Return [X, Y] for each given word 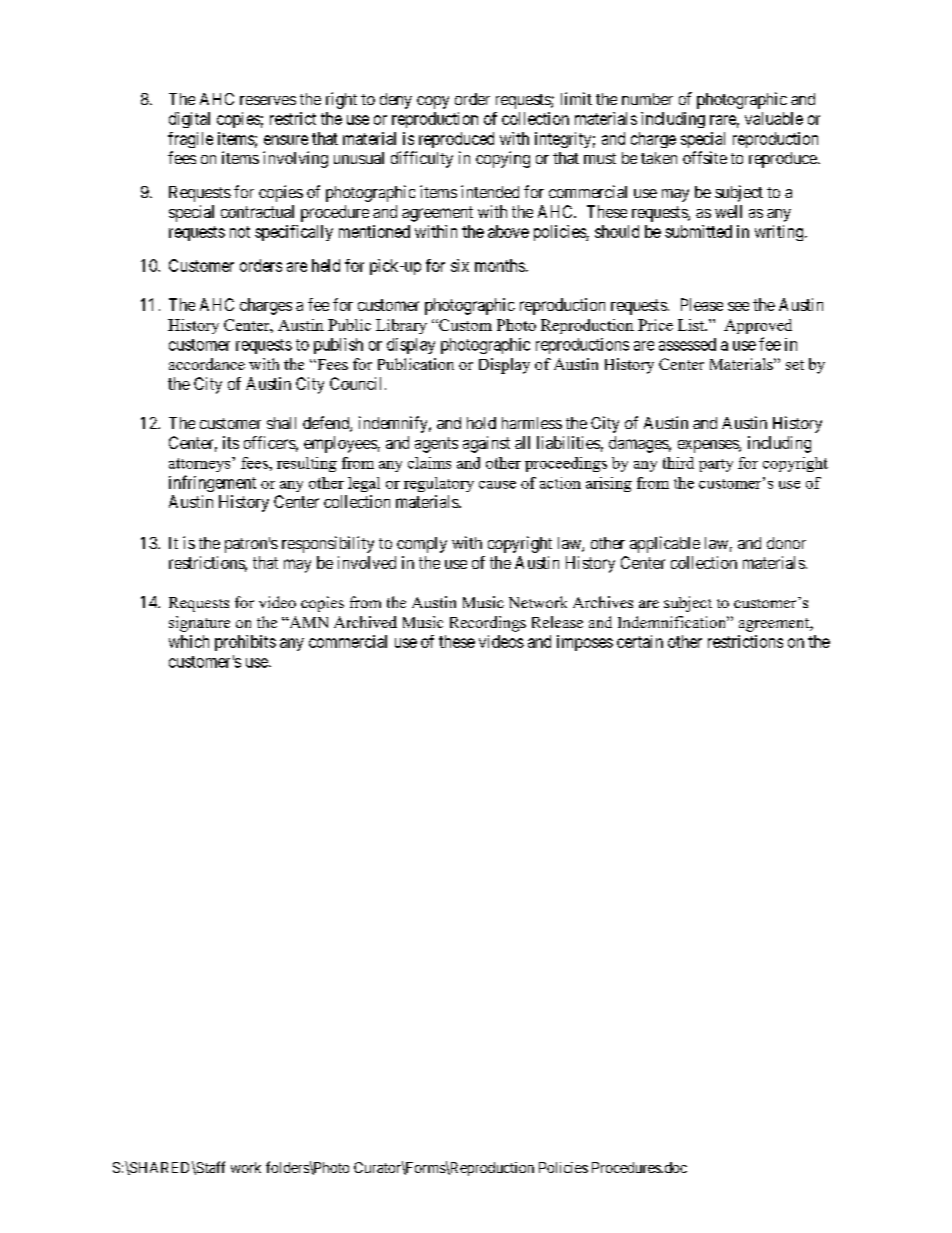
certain [640, 641]
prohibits [245, 643]
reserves [268, 100]
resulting [307, 464]
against [486, 444]
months [500, 265]
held [326, 265]
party [716, 465]
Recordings [488, 624]
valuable [774, 118]
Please [702, 304]
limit [576, 98]
